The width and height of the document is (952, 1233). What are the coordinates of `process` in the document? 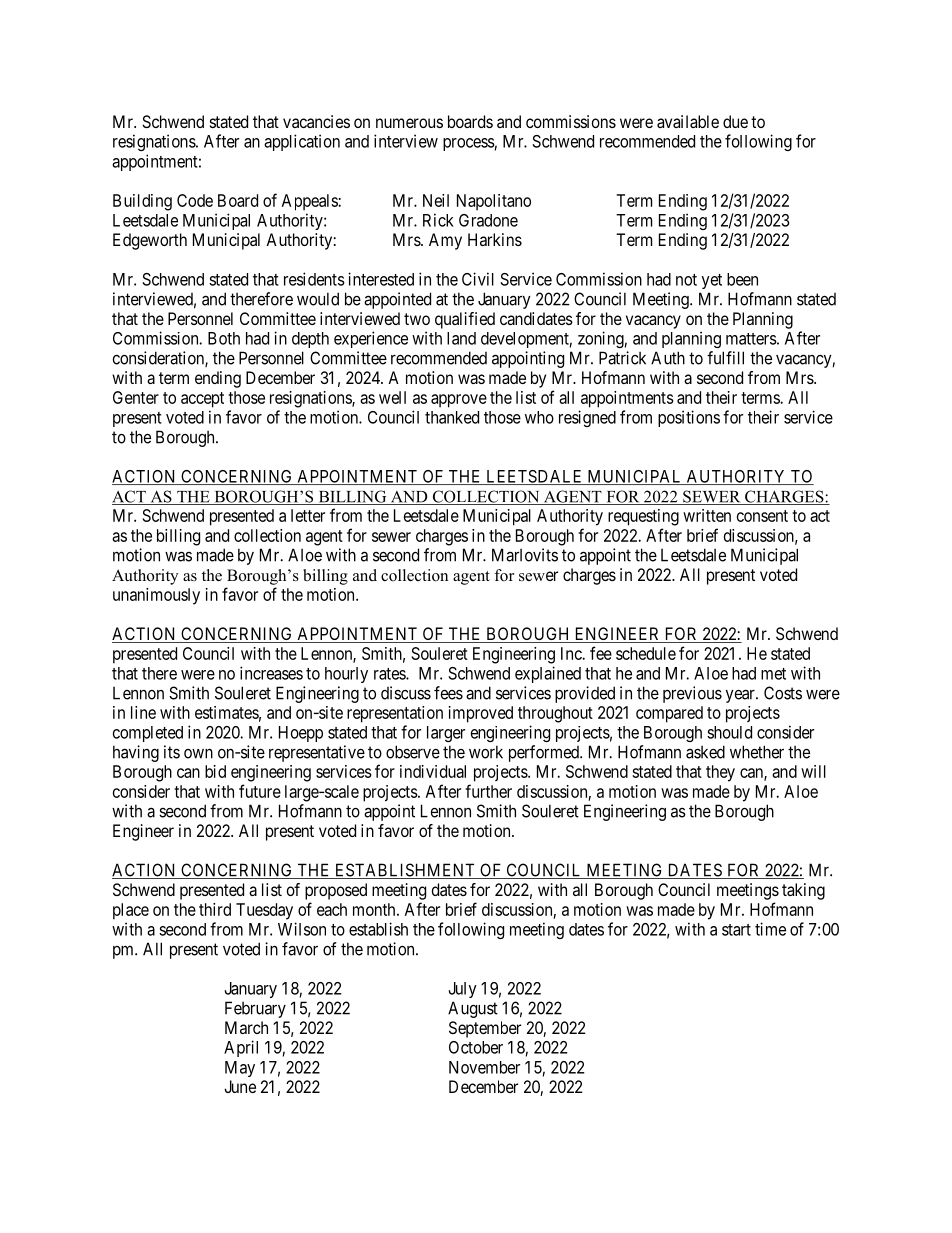 It's located at (469, 144).
